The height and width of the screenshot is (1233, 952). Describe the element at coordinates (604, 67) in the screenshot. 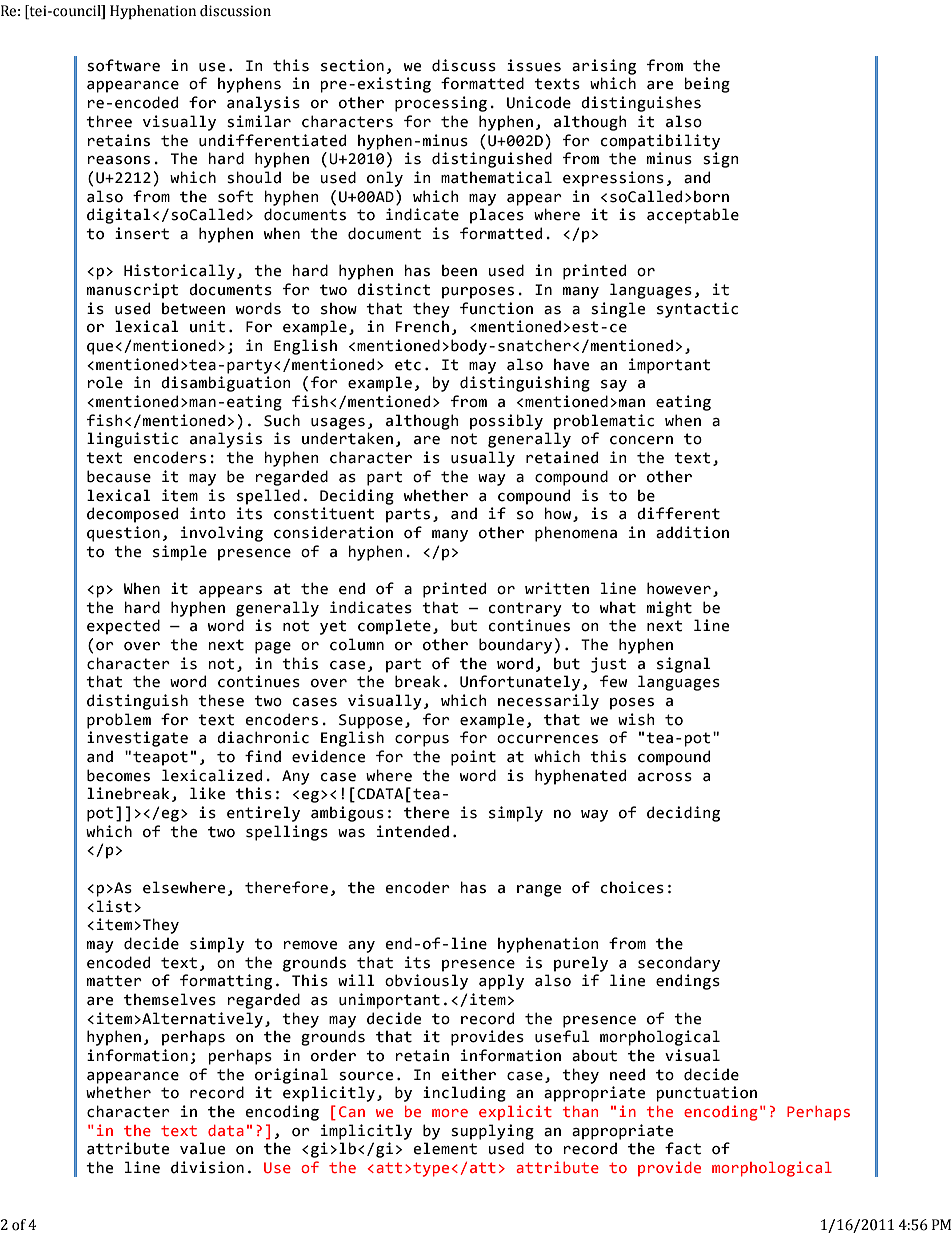

I see `arising` at that location.
